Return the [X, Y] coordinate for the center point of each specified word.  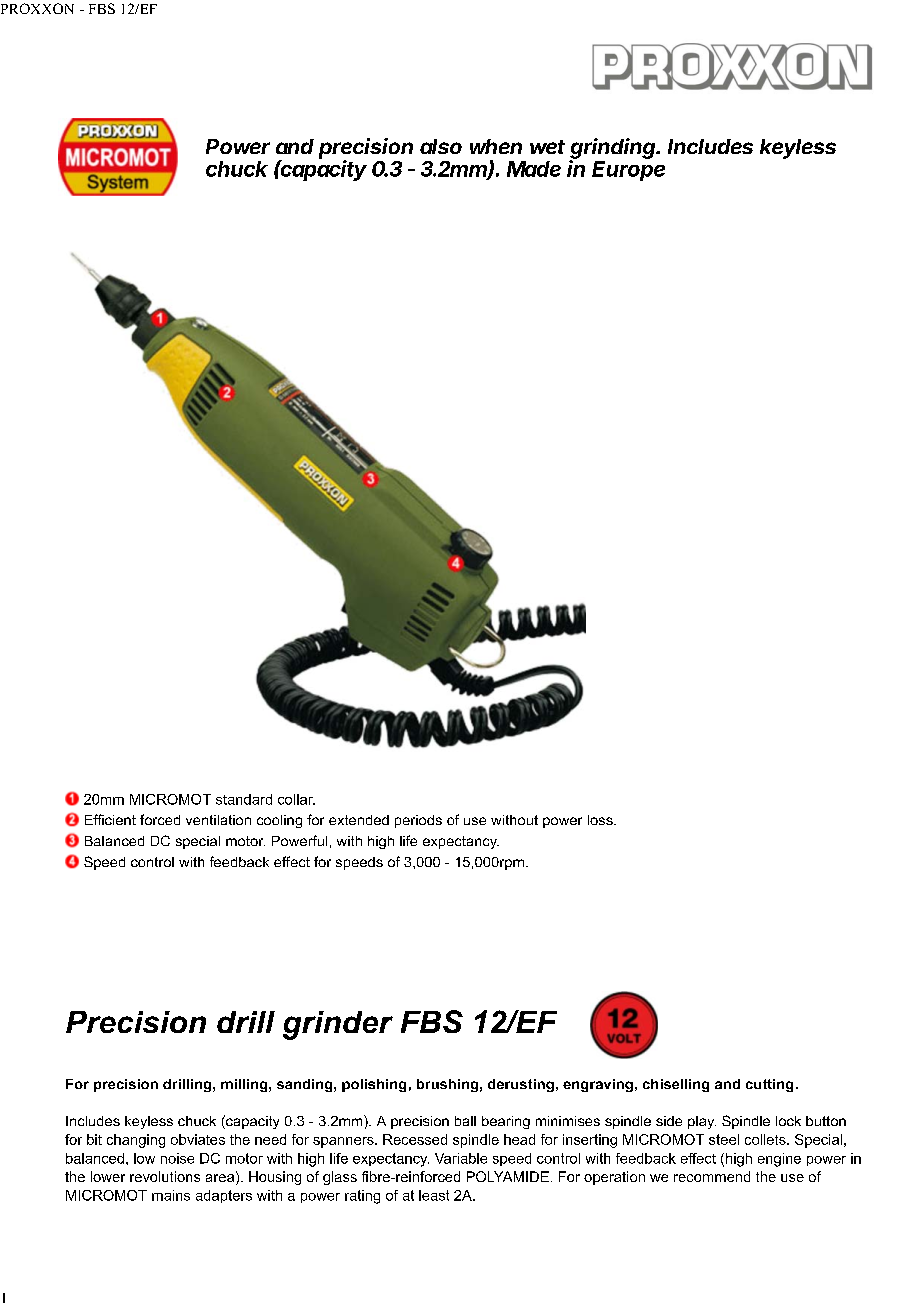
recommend [712, 1176]
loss [601, 820]
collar [296, 799]
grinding [614, 149]
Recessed [415, 1139]
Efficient [110, 819]
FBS [102, 8]
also [441, 146]
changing [136, 1141]
